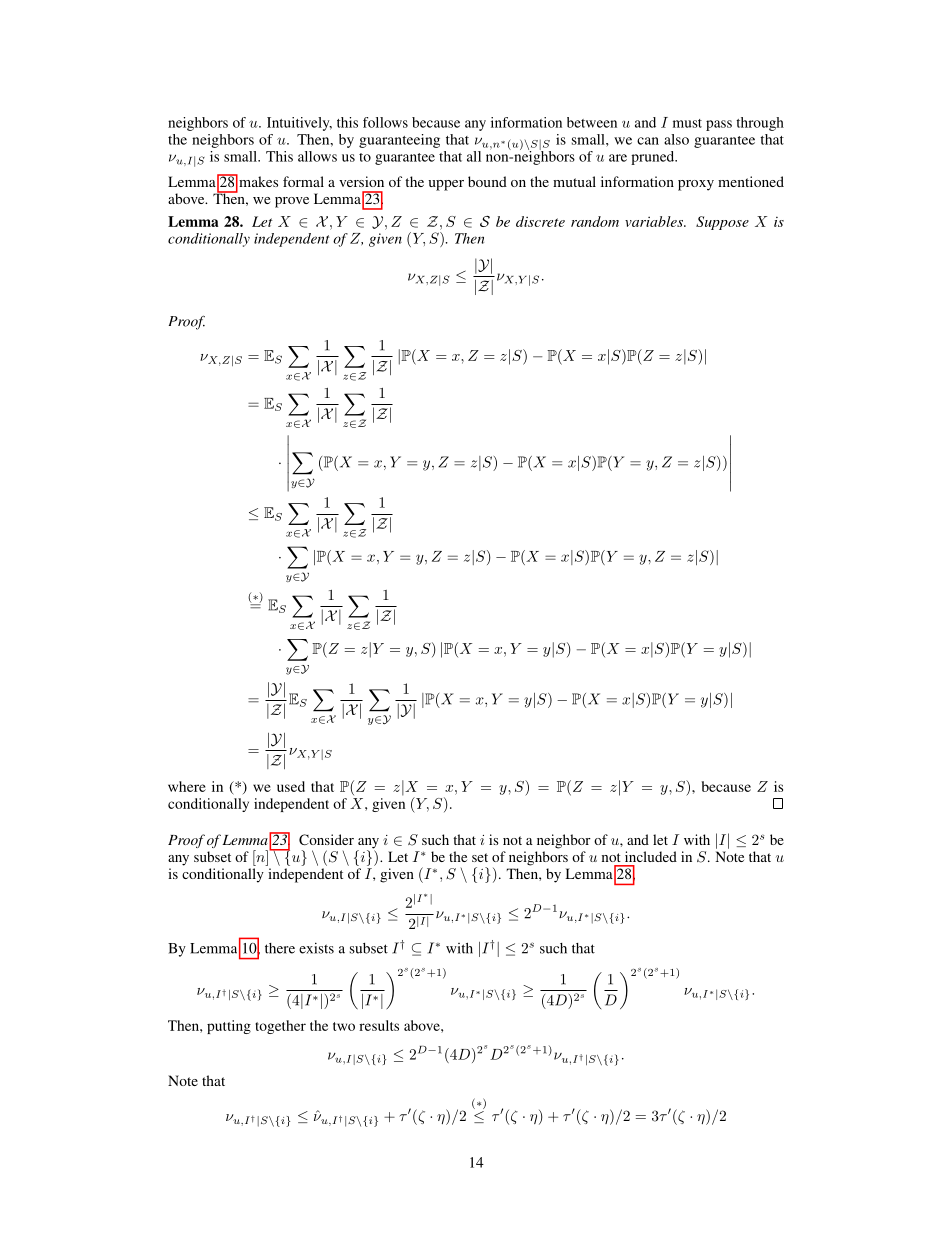  I want to click on together, so click(280, 1027).
